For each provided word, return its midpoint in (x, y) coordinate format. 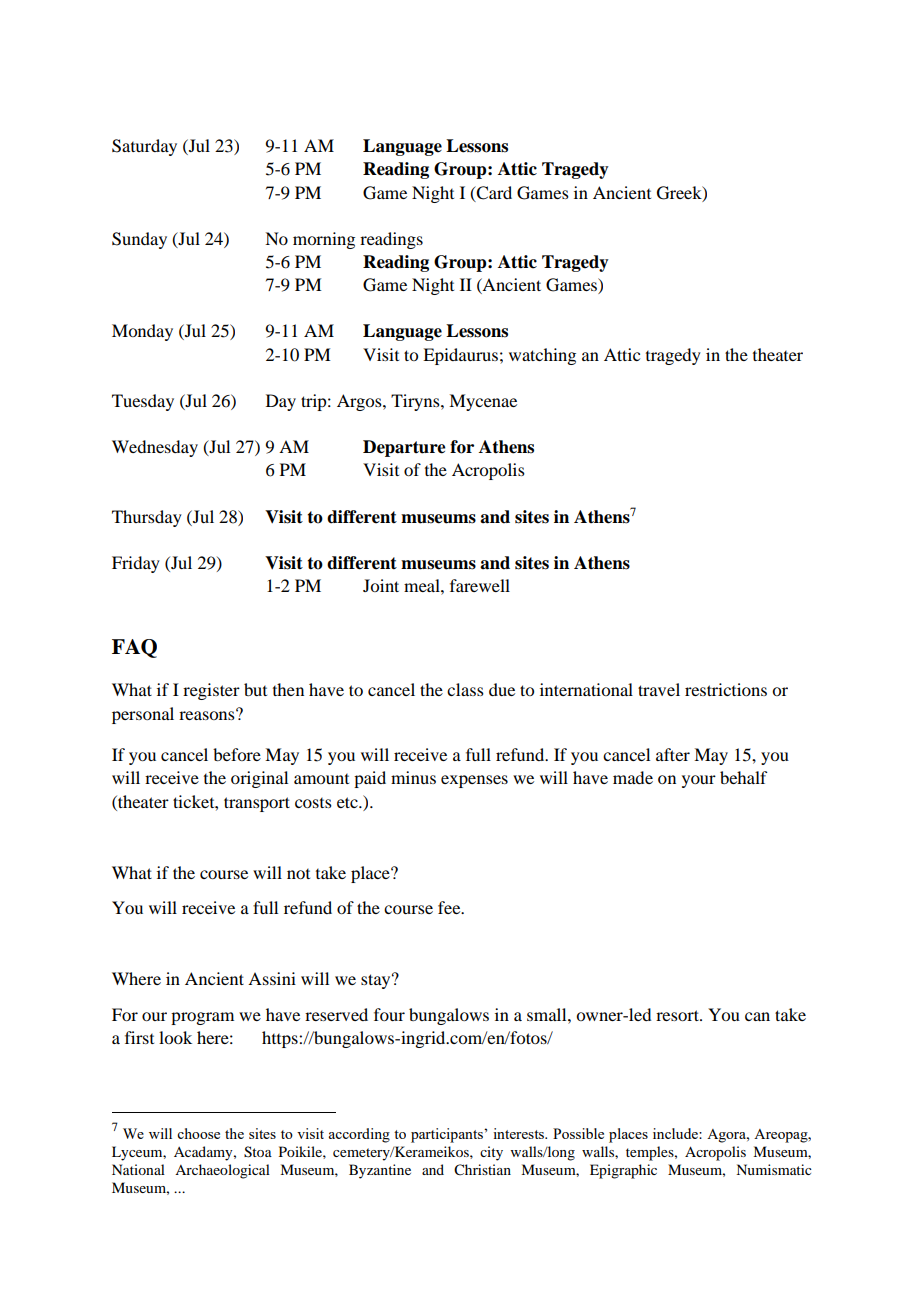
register (211, 691)
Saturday (144, 147)
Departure (404, 448)
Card (493, 193)
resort (678, 1015)
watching (542, 356)
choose (198, 1133)
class (465, 689)
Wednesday (155, 448)
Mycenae (483, 402)
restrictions (726, 689)
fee (450, 907)
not (298, 874)
